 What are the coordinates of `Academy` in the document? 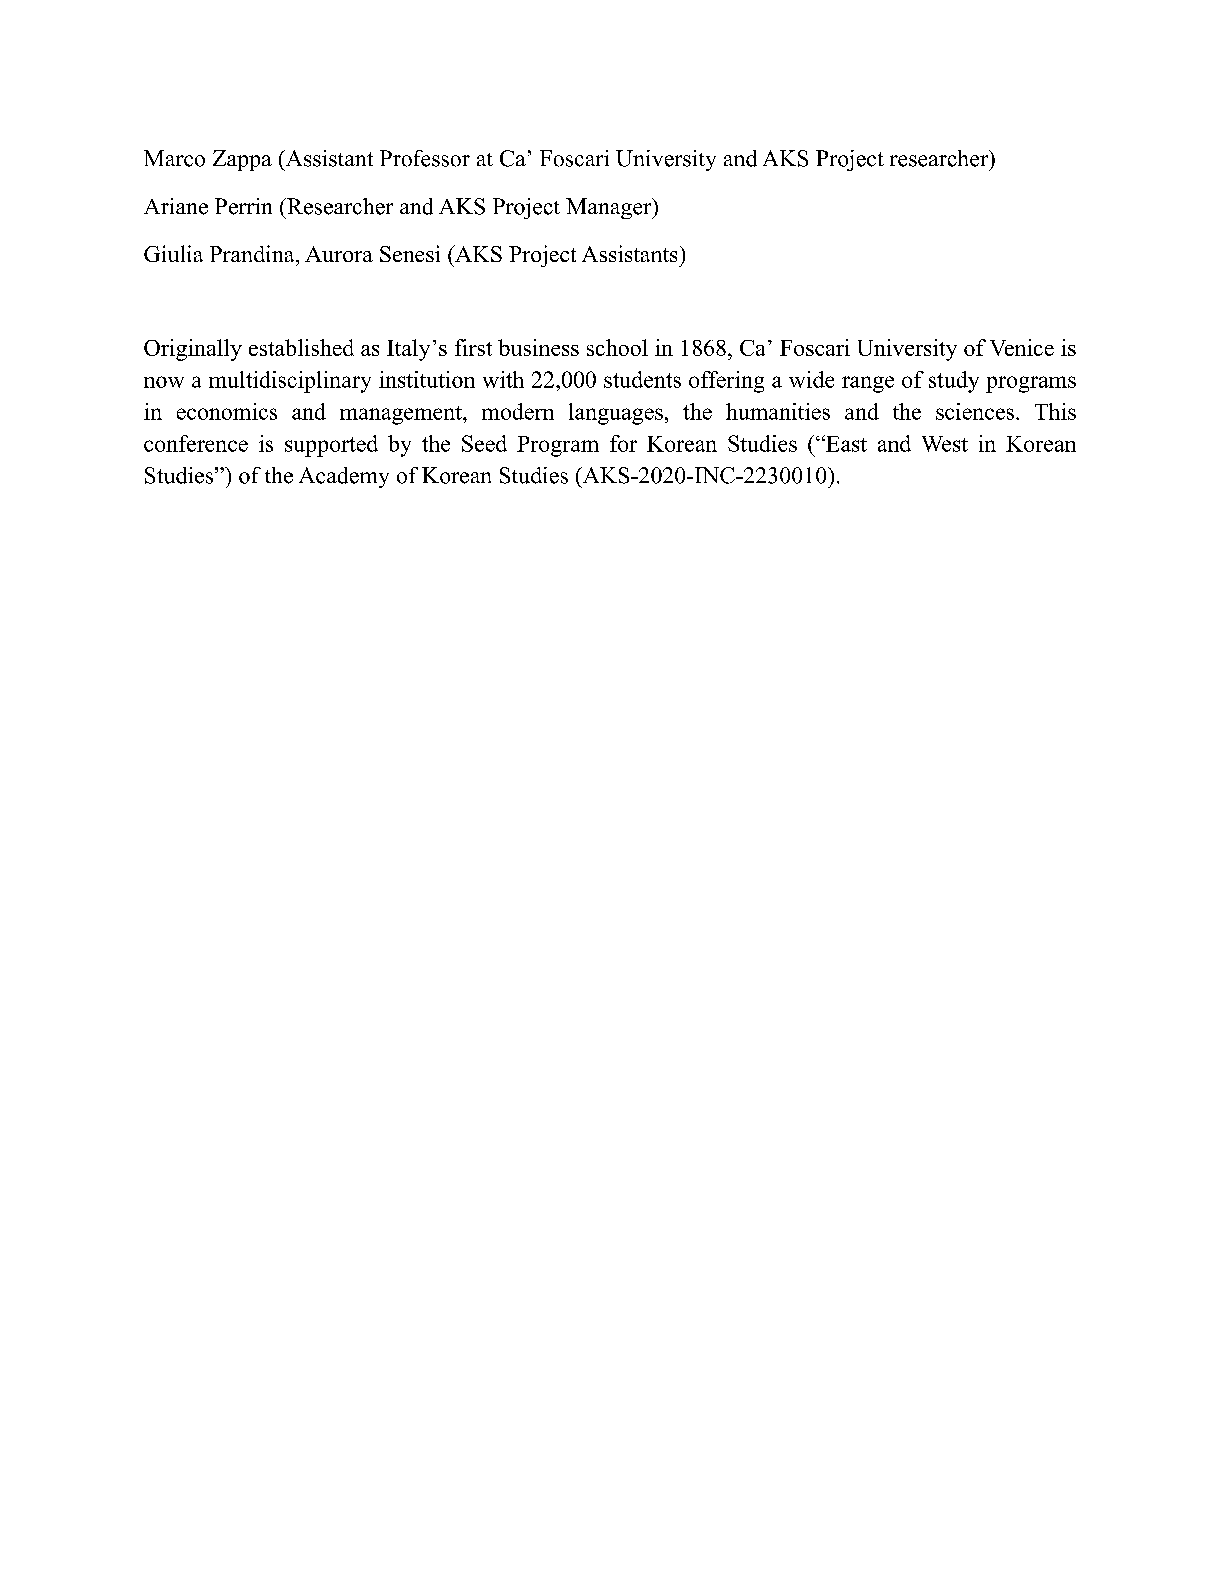 It's located at (344, 477).
